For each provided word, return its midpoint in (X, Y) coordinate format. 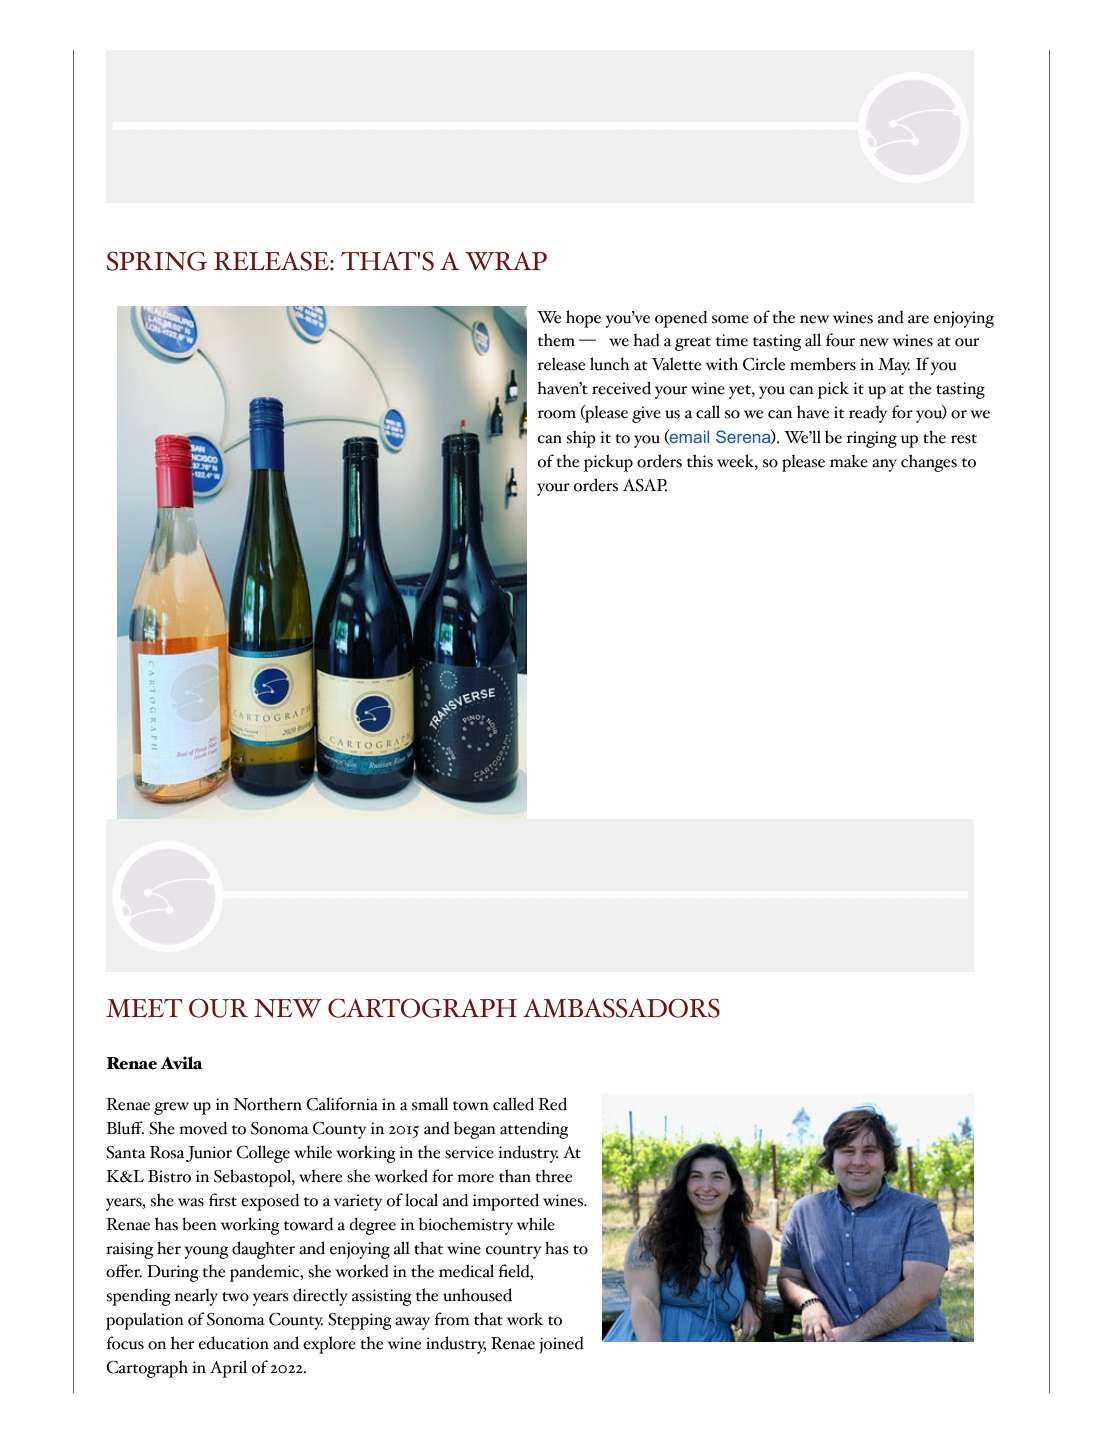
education (234, 1343)
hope (583, 319)
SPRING (157, 261)
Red (552, 1104)
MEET (144, 1008)
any (884, 465)
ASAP (645, 485)
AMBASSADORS (621, 1008)
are (918, 319)
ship (581, 439)
